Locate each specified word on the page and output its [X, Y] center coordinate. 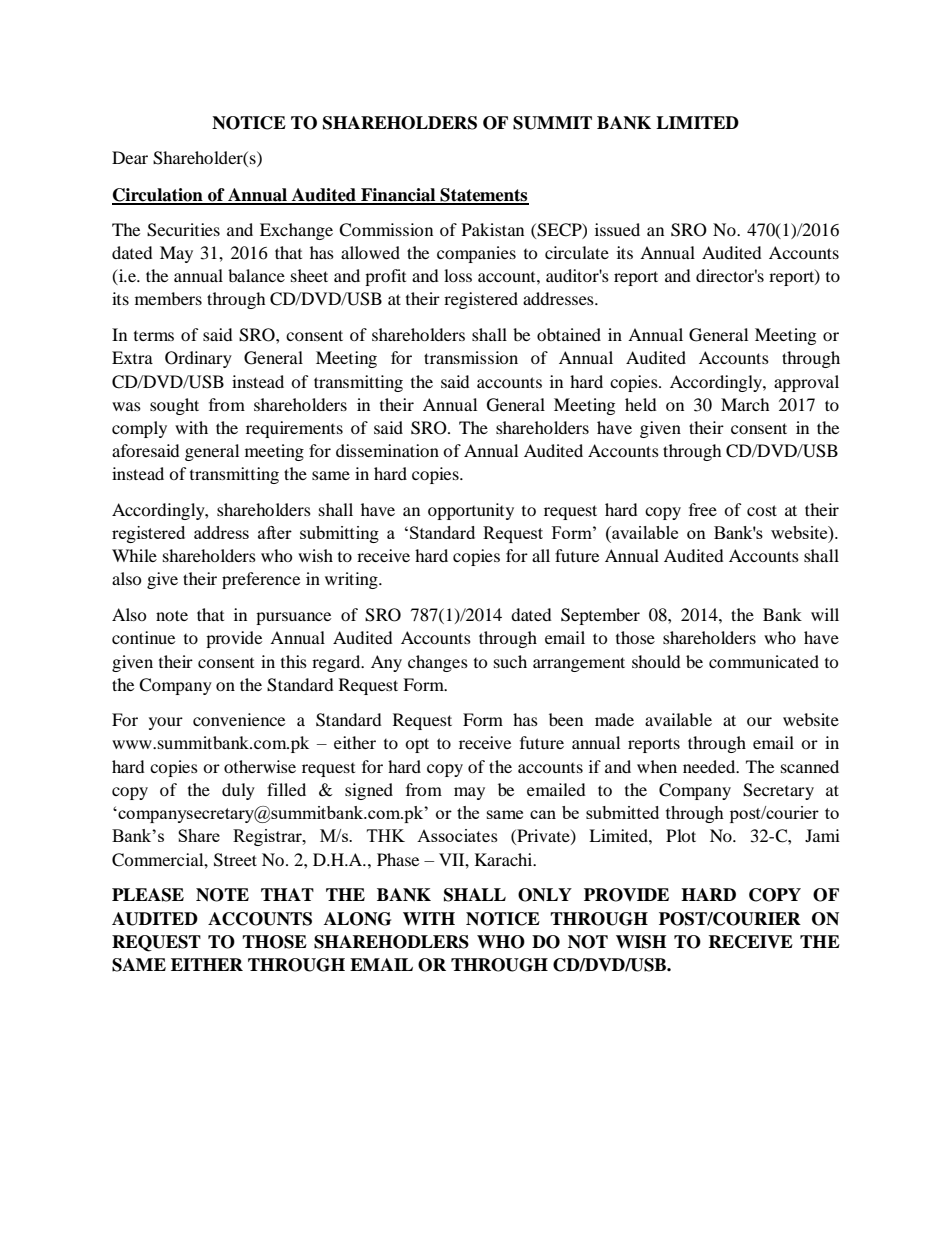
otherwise [260, 766]
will [825, 614]
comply [139, 429]
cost [762, 510]
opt [417, 745]
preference [261, 580]
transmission [471, 357]
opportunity [471, 511]
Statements [483, 196]
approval [806, 383]
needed [710, 766]
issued [617, 229]
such [510, 661]
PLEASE [148, 895]
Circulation [158, 196]
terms [154, 336]
